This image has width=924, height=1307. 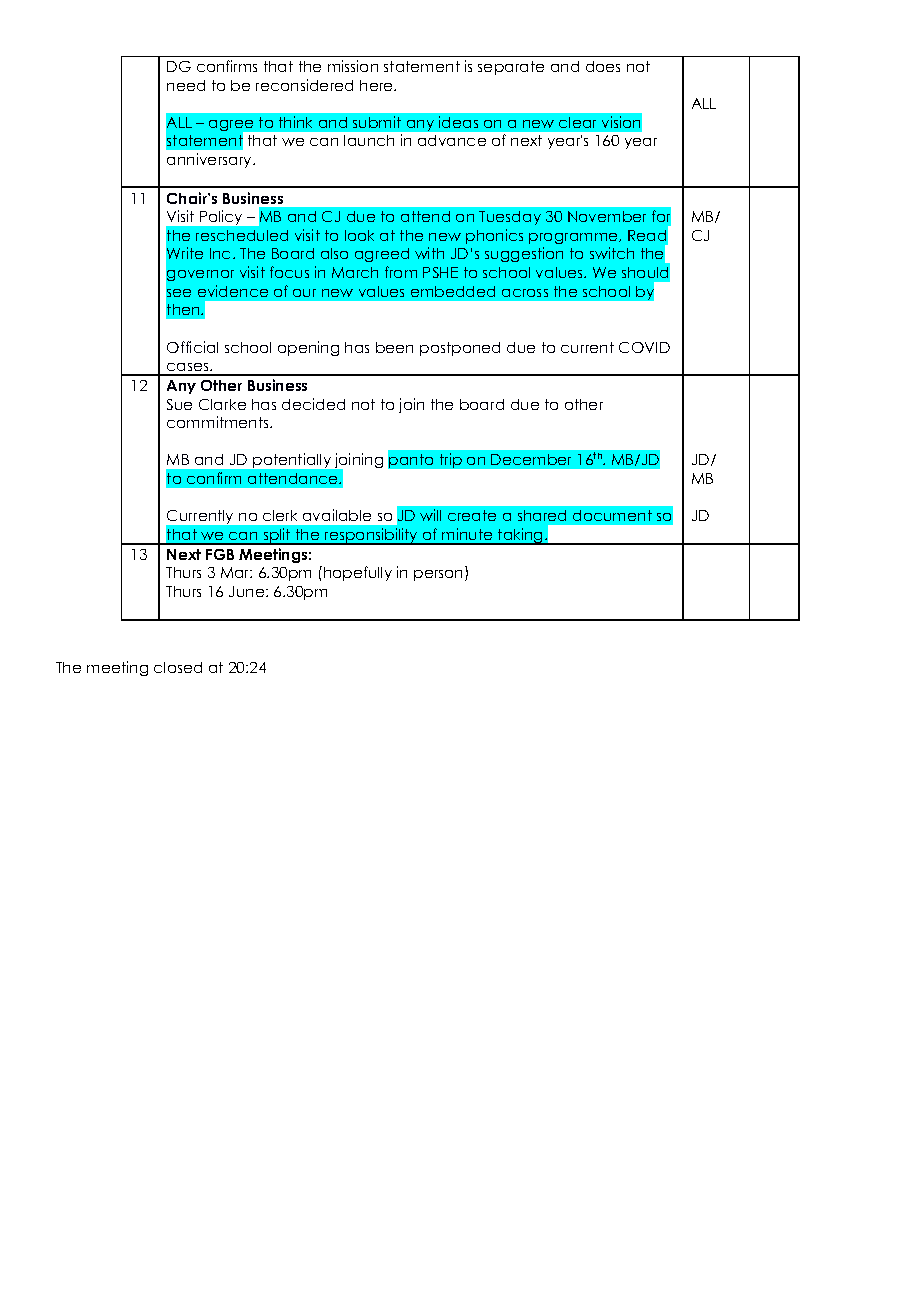 I want to click on here, so click(x=377, y=85).
